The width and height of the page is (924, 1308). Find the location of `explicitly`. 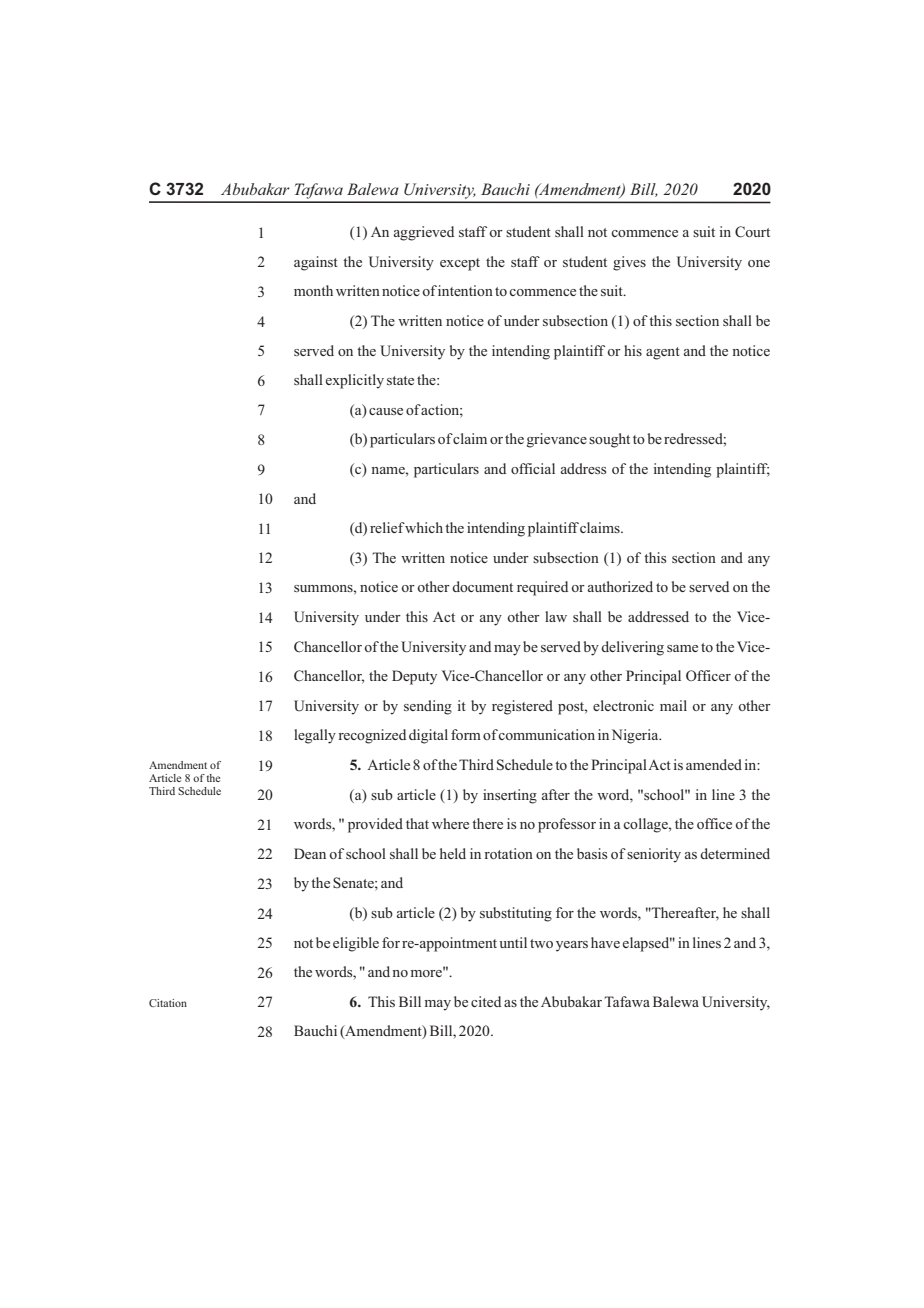

explicitly is located at coordinates (355, 381).
